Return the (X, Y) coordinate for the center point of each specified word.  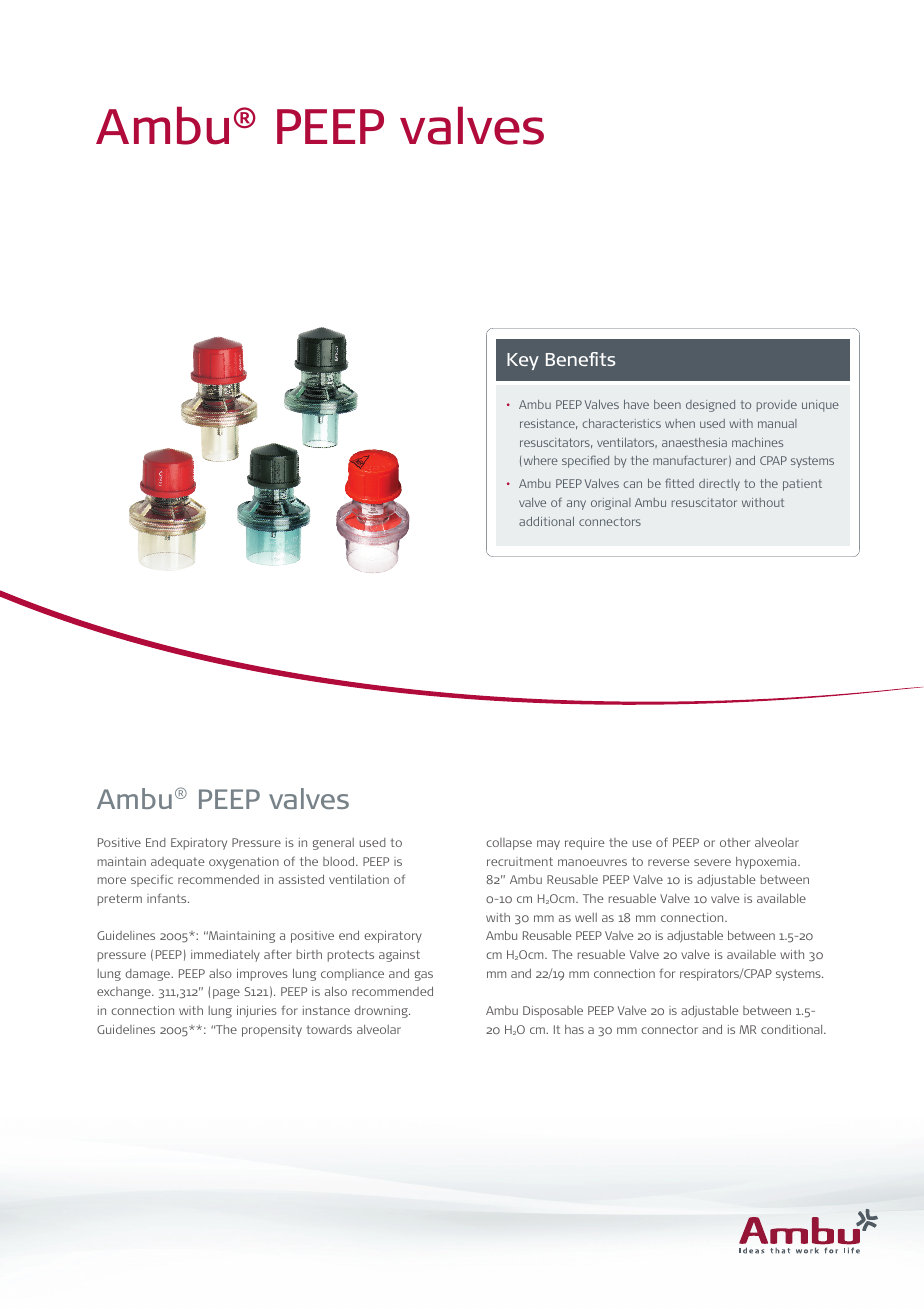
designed (710, 406)
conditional (793, 1029)
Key (523, 361)
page (226, 994)
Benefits (580, 359)
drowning (382, 1012)
